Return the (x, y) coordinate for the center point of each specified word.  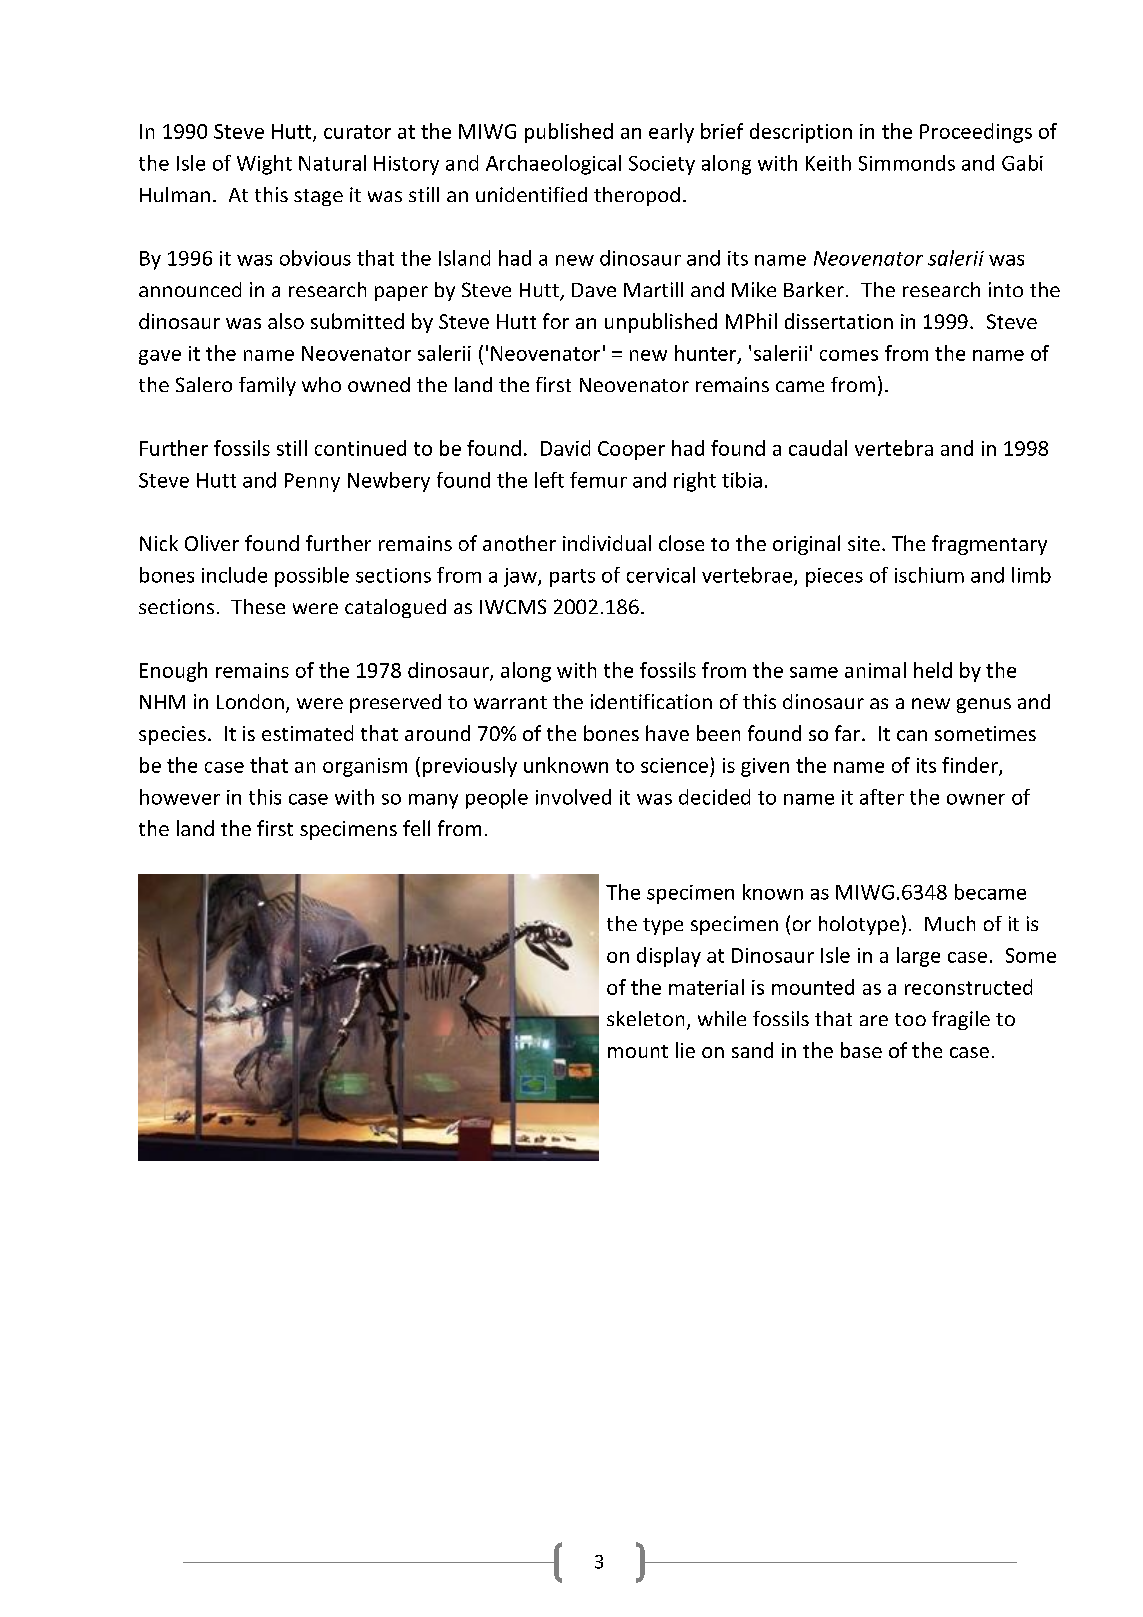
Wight (264, 165)
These (258, 606)
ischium (929, 575)
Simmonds (907, 163)
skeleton (645, 1018)
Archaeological (553, 165)
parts (572, 578)
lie (685, 1050)
